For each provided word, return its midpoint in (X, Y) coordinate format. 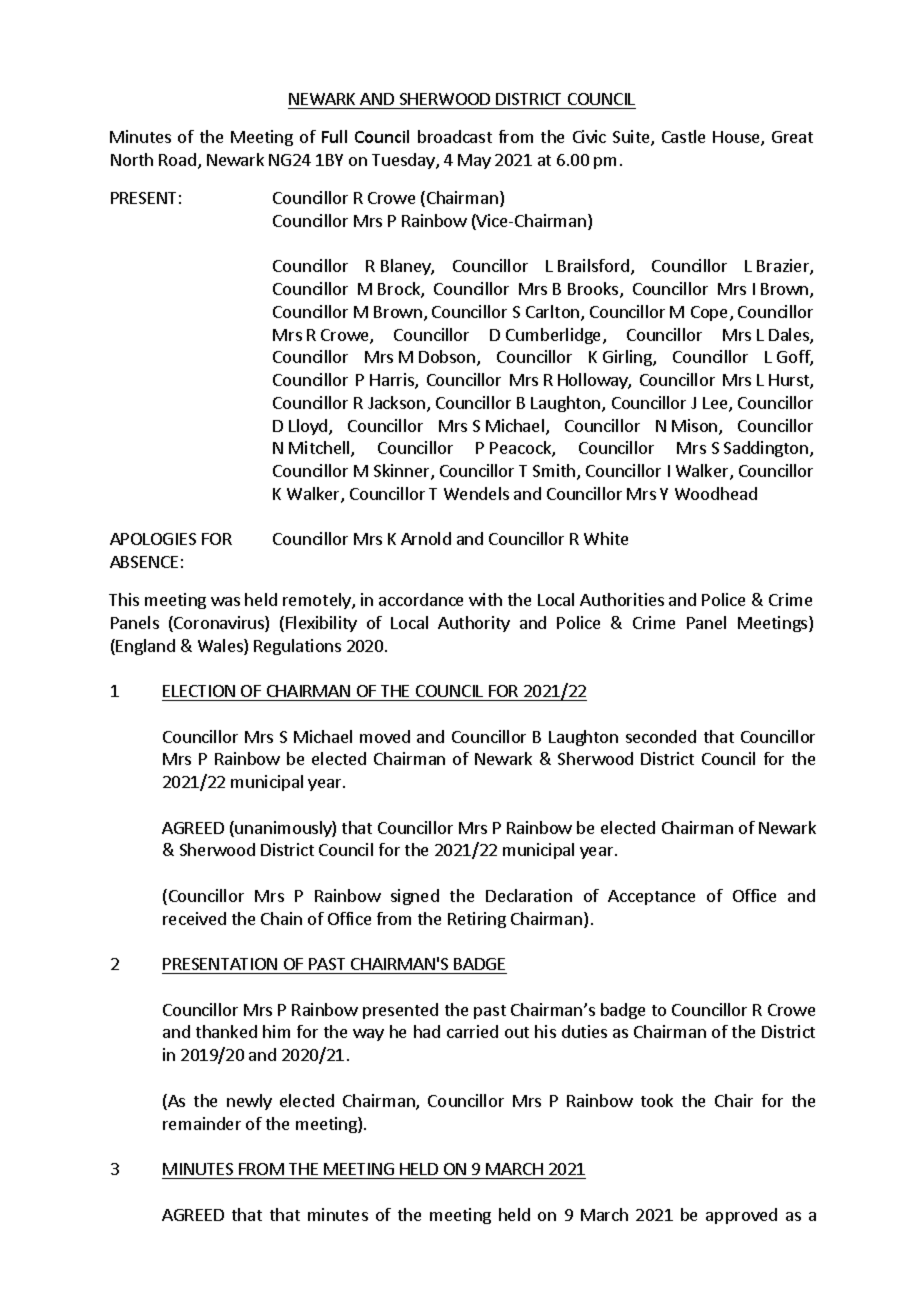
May (474, 161)
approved (741, 1216)
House (737, 138)
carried (472, 1031)
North (132, 159)
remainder (202, 1123)
